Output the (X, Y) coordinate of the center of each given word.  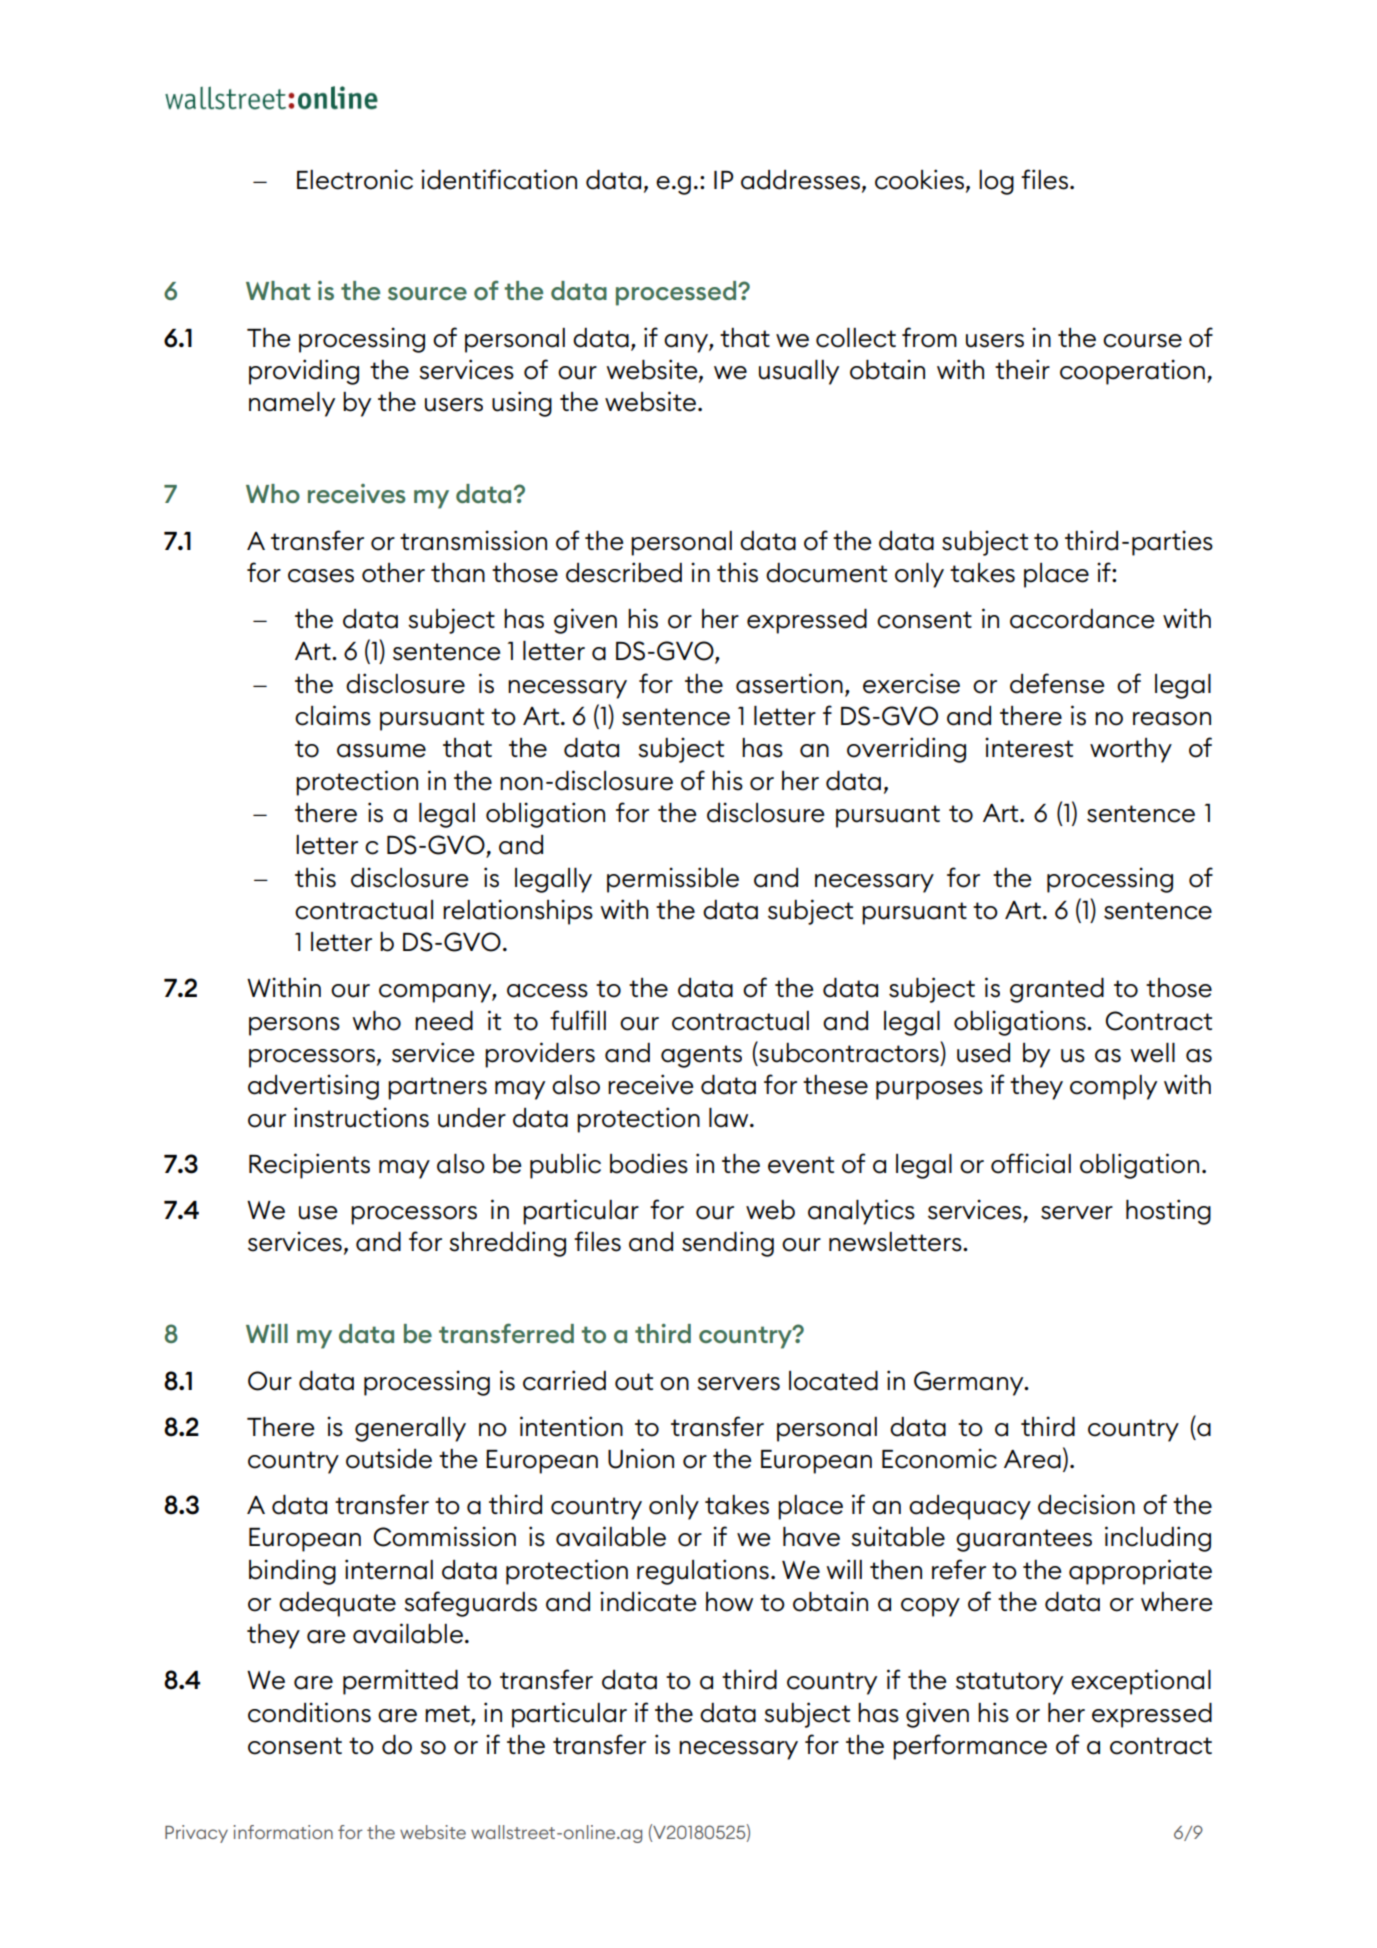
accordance (1082, 619)
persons (294, 1026)
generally (410, 1429)
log (996, 182)
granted (1057, 990)
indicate (648, 1601)
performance (970, 1747)
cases (321, 576)
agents (701, 1056)
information (283, 1832)
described (624, 572)
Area (1032, 1459)
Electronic (355, 179)
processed (677, 293)
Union (641, 1458)
